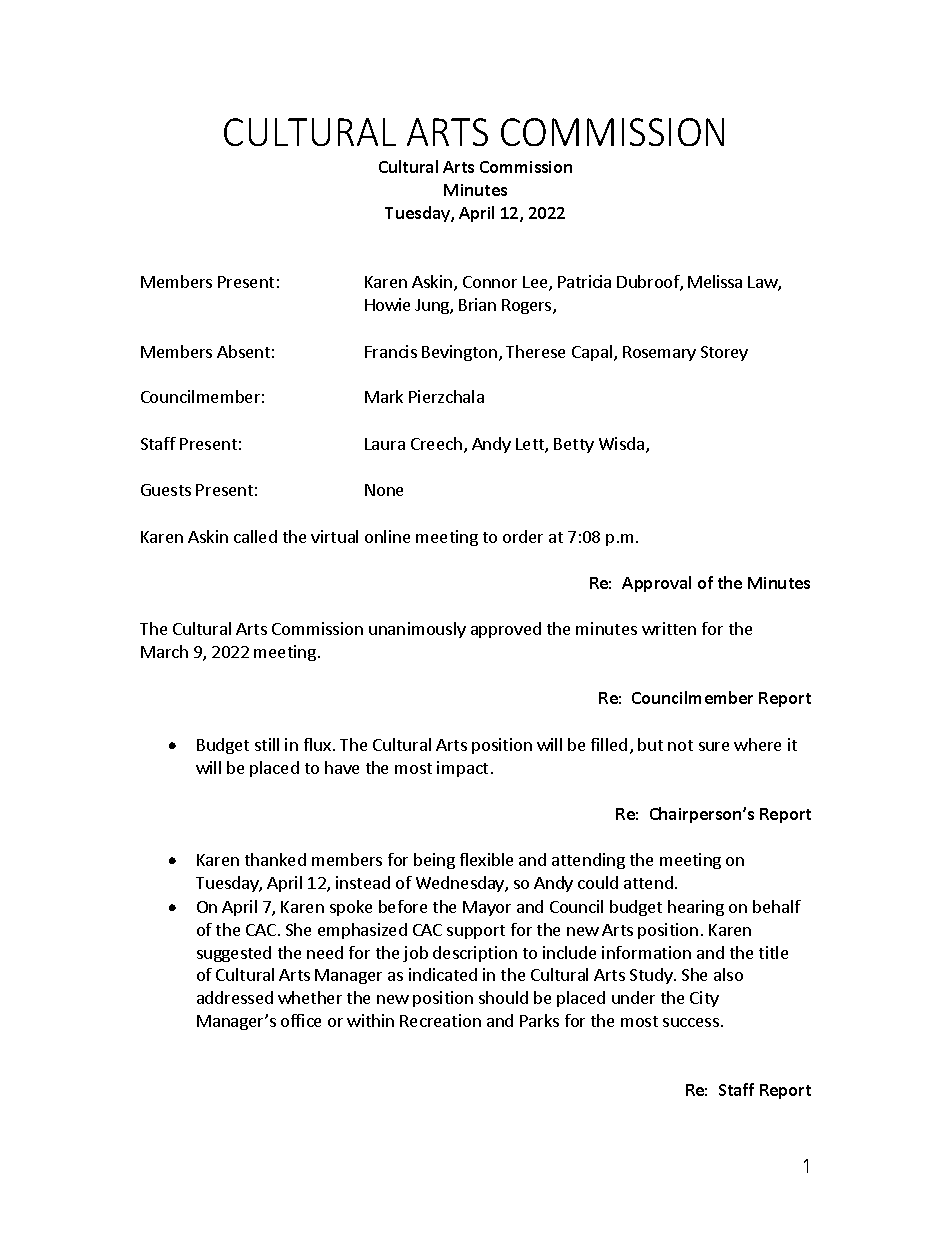 This image has width=952, height=1233. Describe the element at coordinates (714, 746) in the image. I see `sure` at that location.
